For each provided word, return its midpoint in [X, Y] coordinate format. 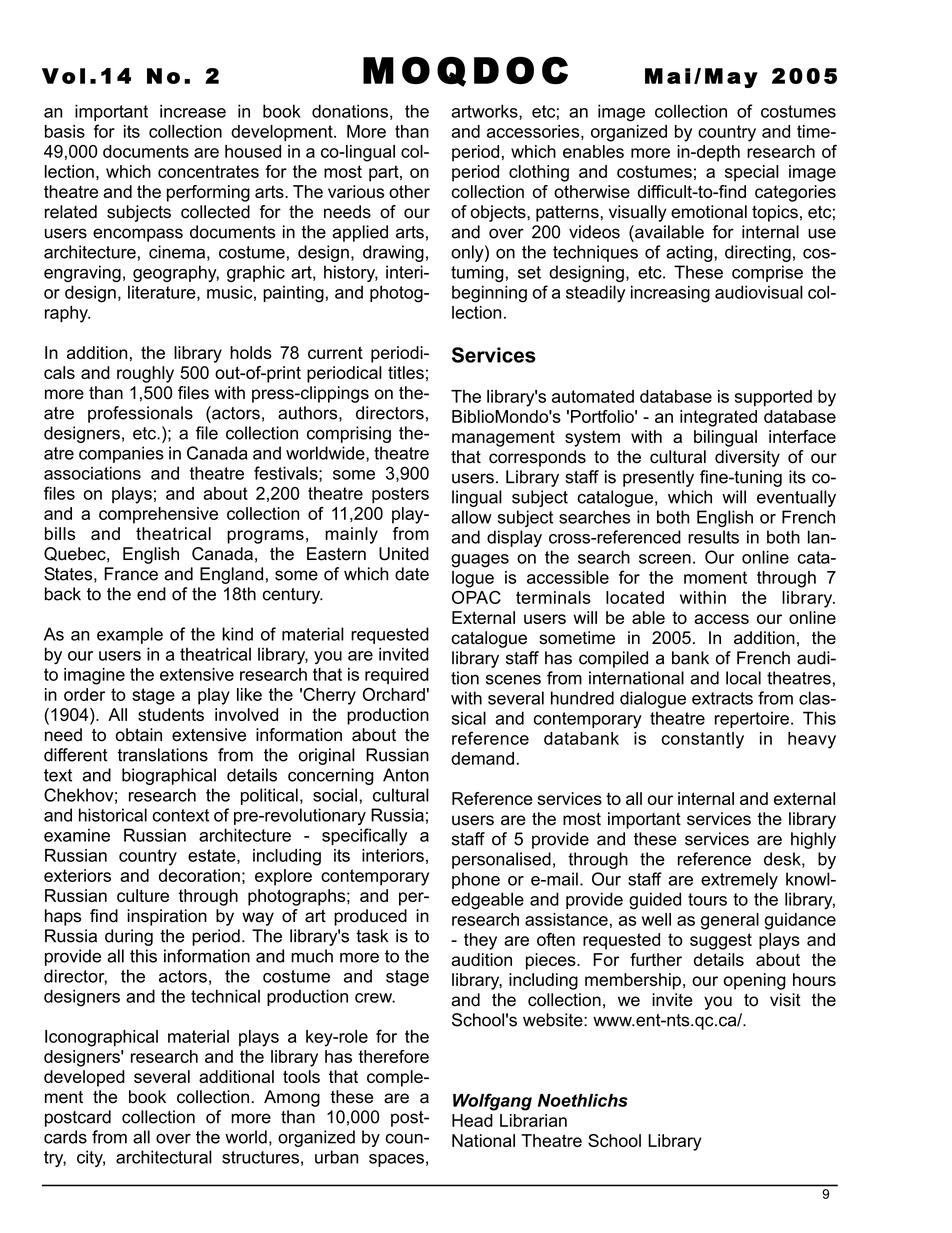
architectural [164, 1157]
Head [472, 1120]
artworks [485, 112]
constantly [703, 740]
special [752, 173]
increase [193, 111]
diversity [747, 458]
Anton [406, 775]
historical [113, 815]
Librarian [533, 1120]
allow [471, 517]
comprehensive [158, 515]
